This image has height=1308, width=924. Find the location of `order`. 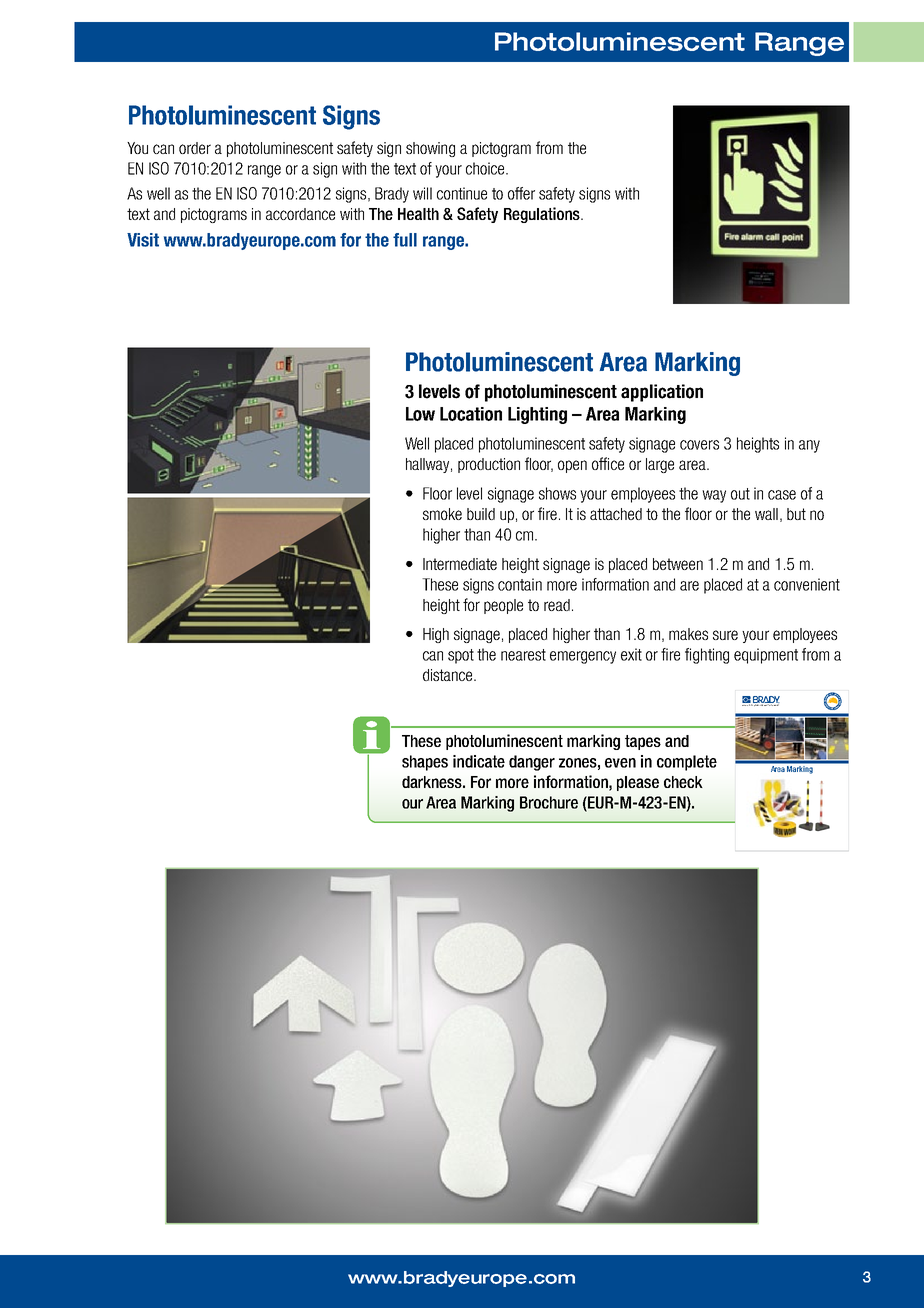

order is located at coordinates (195, 148).
